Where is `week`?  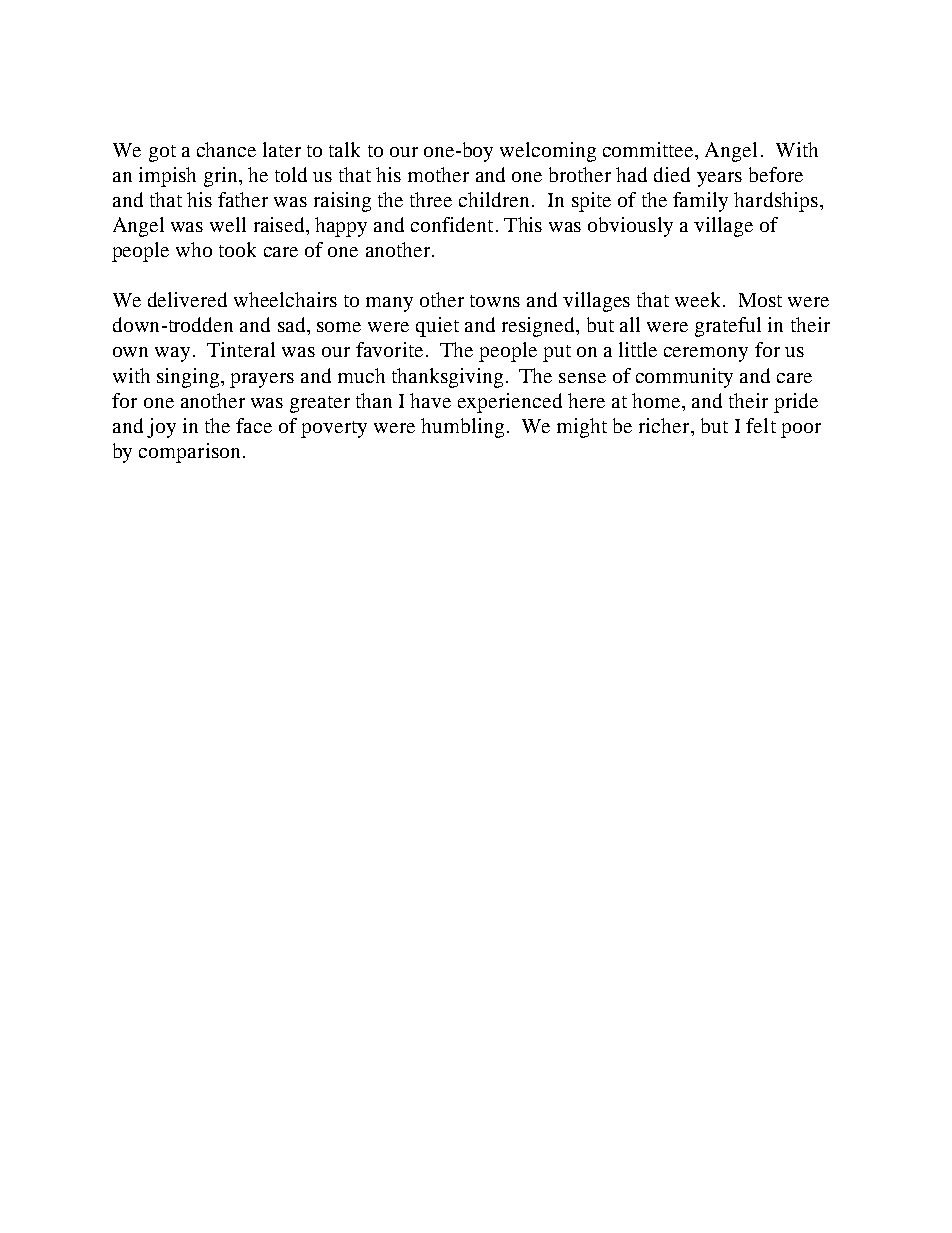 week is located at coordinates (699, 299).
